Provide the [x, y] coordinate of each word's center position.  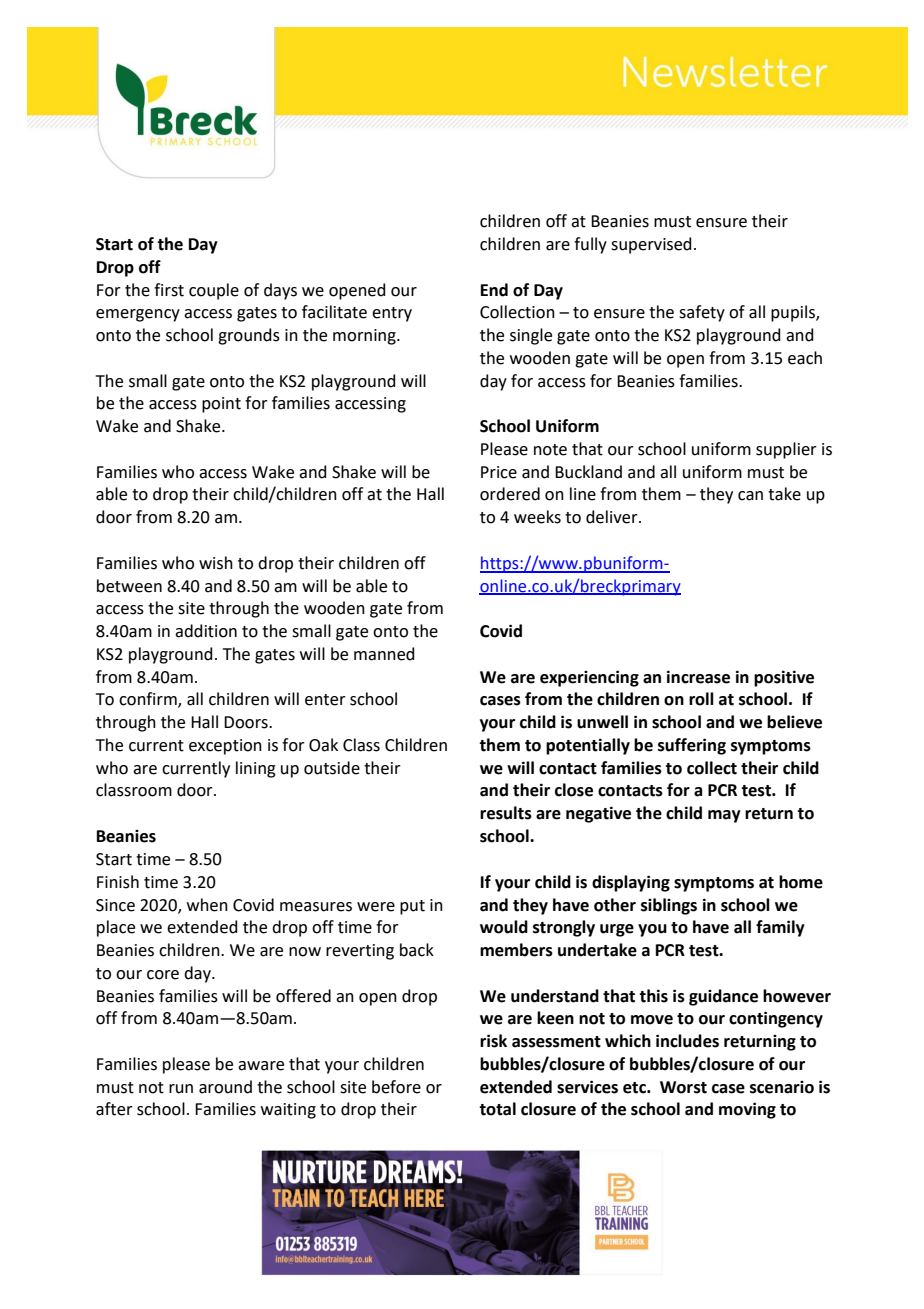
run [181, 1089]
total [497, 1109]
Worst [683, 1087]
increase [698, 677]
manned [384, 654]
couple [214, 291]
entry [392, 314]
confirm [149, 700]
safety [702, 313]
